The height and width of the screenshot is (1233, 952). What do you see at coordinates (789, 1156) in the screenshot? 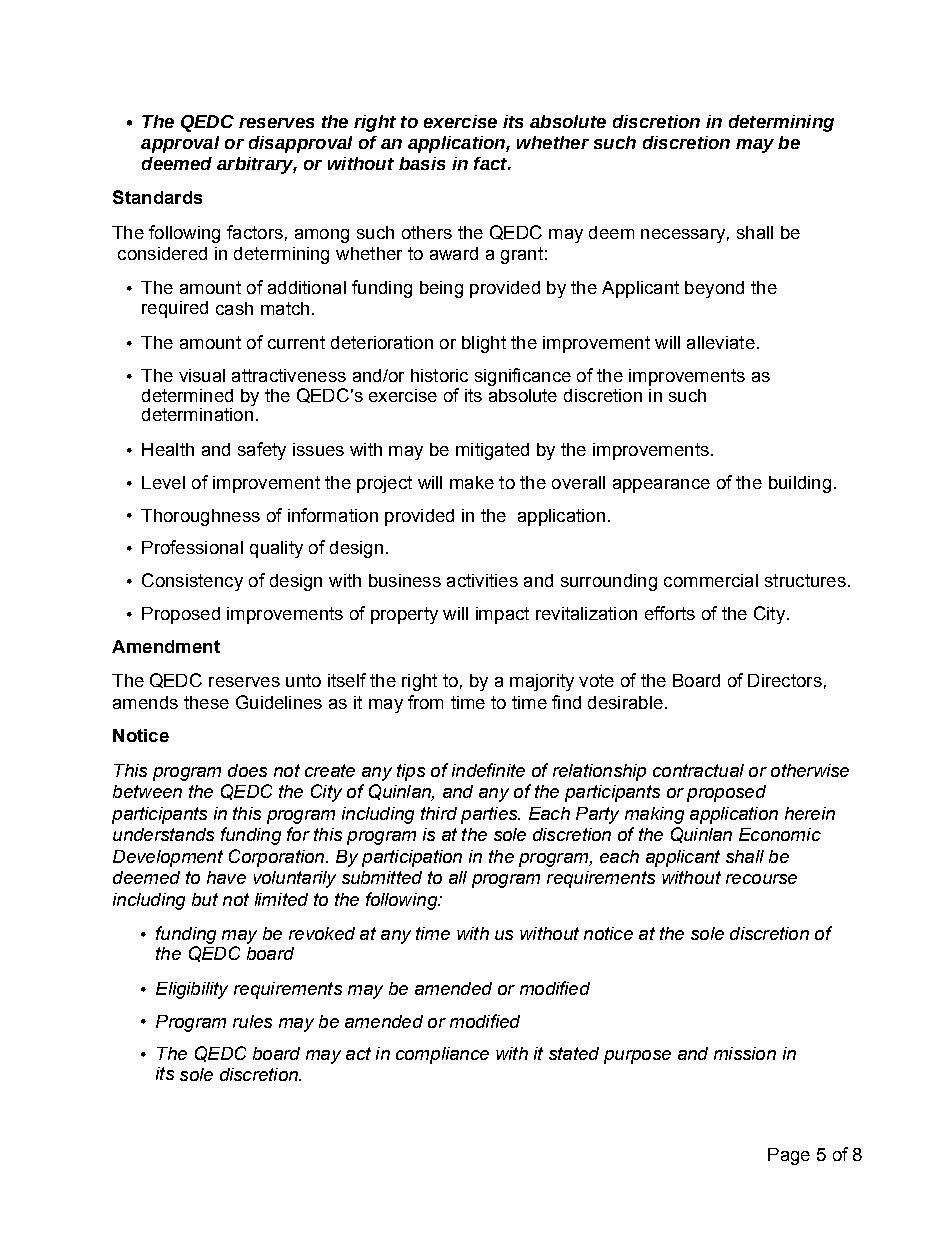
I see `Page` at bounding box center [789, 1156].
